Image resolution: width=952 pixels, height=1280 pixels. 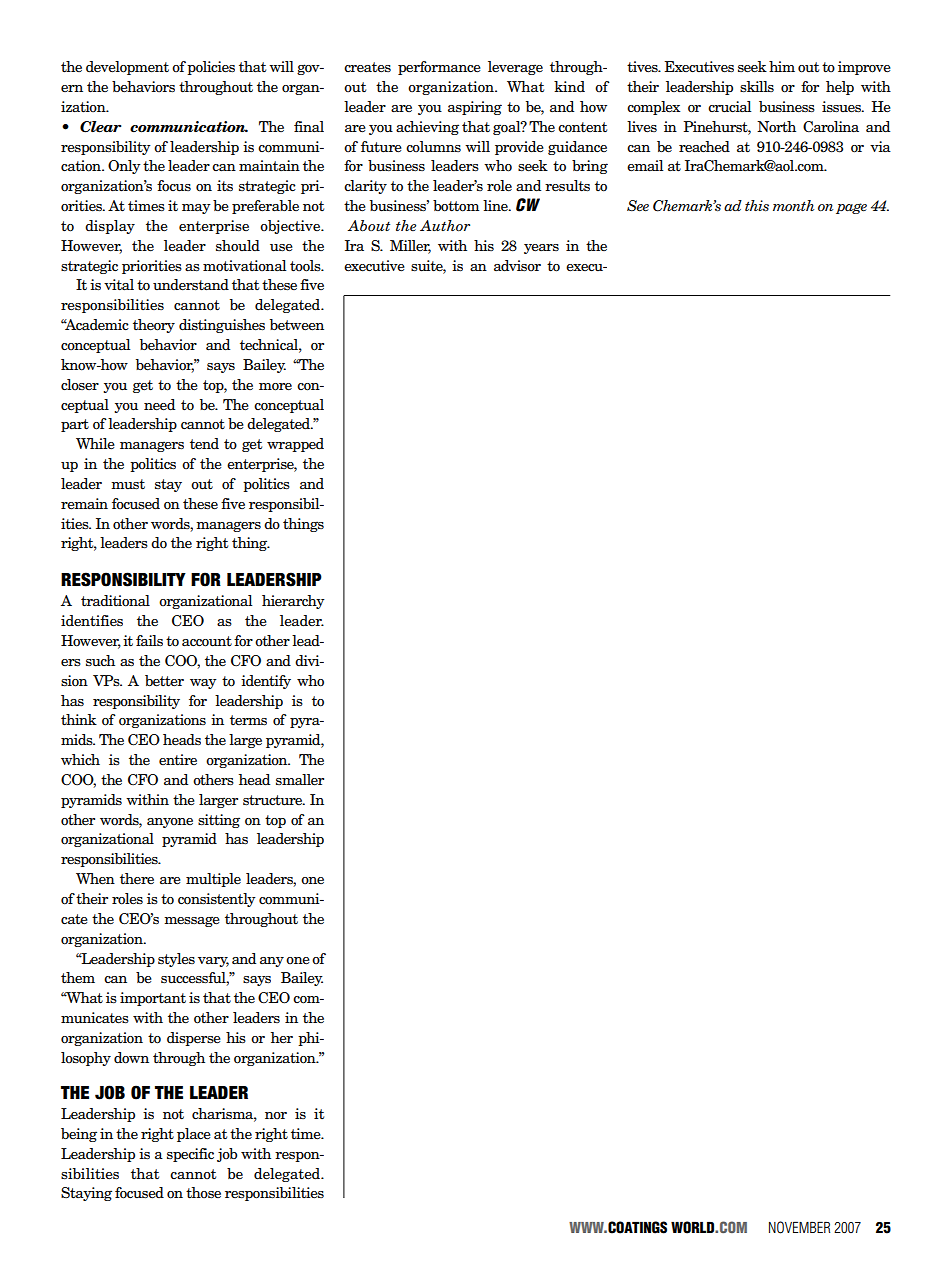 What do you see at coordinates (293, 602) in the page?
I see `hierarchy` at bounding box center [293, 602].
